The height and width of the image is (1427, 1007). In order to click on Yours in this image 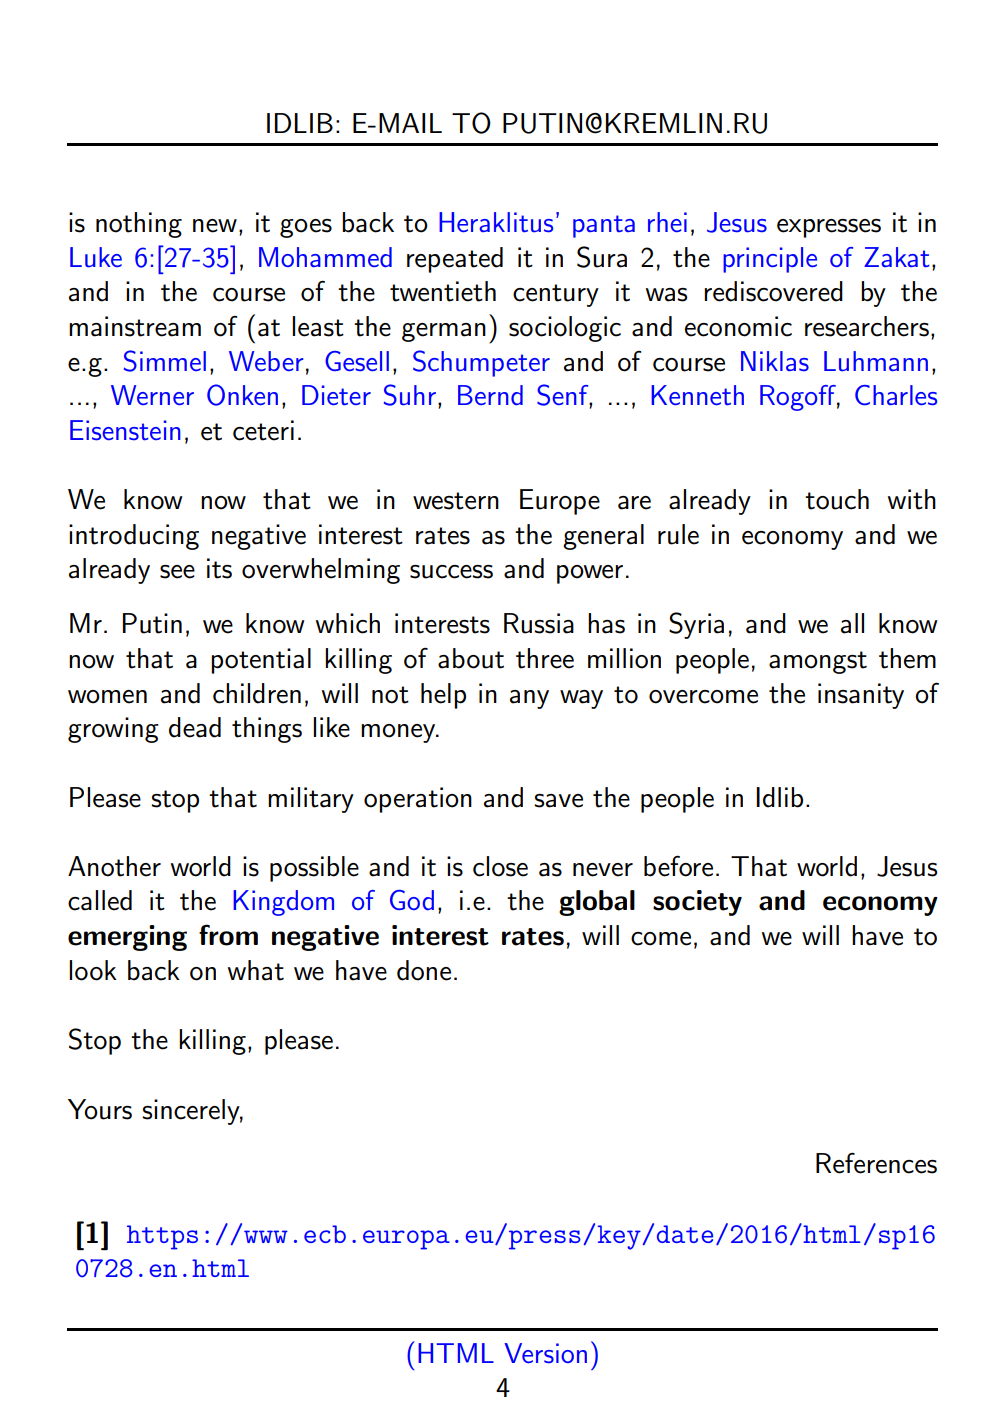, I will do `click(100, 1109)`.
